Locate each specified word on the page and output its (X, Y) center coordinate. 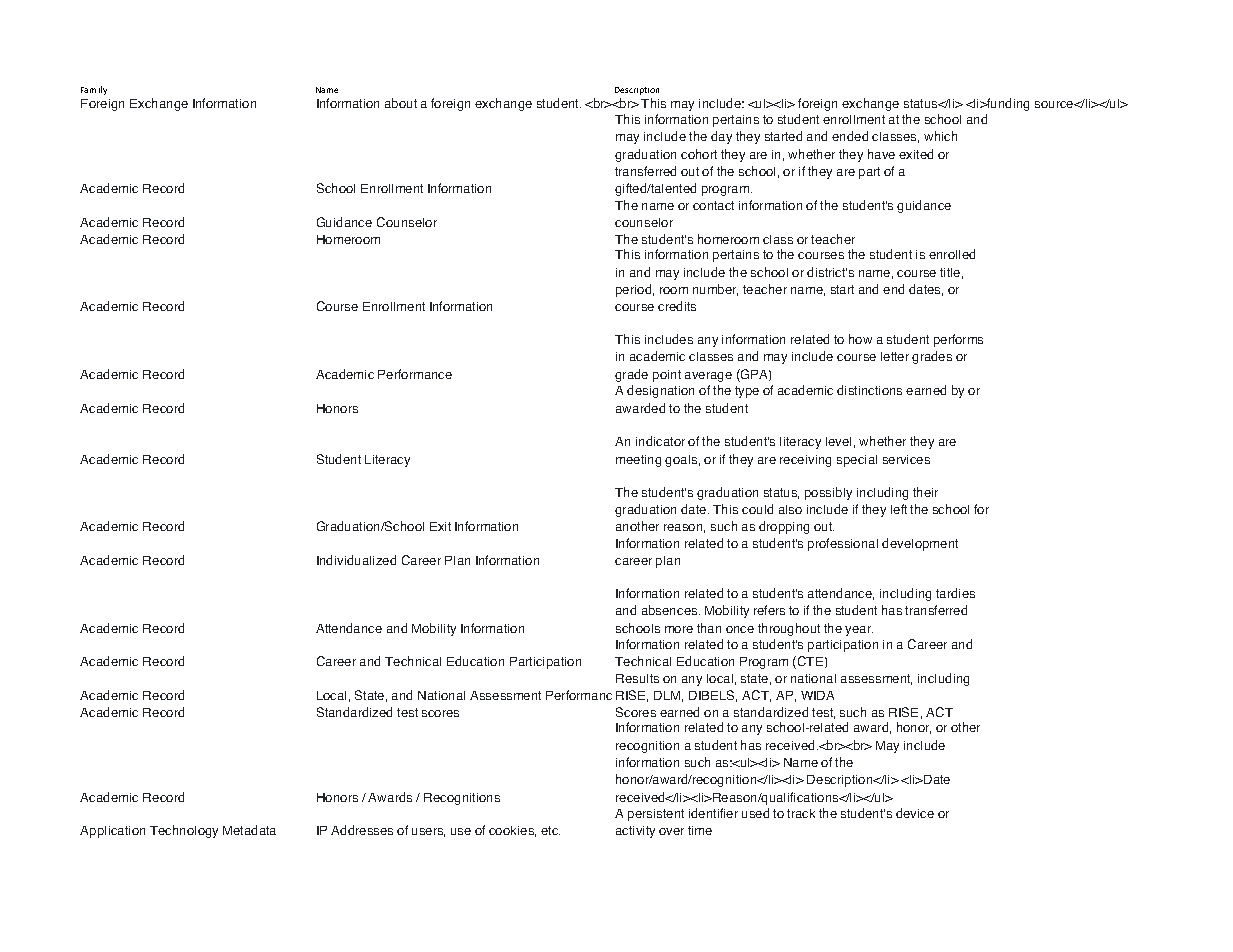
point (667, 376)
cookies (512, 831)
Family (94, 90)
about (401, 103)
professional (843, 544)
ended (850, 136)
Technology (184, 831)
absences (671, 610)
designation (660, 391)
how (860, 339)
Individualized (356, 560)
